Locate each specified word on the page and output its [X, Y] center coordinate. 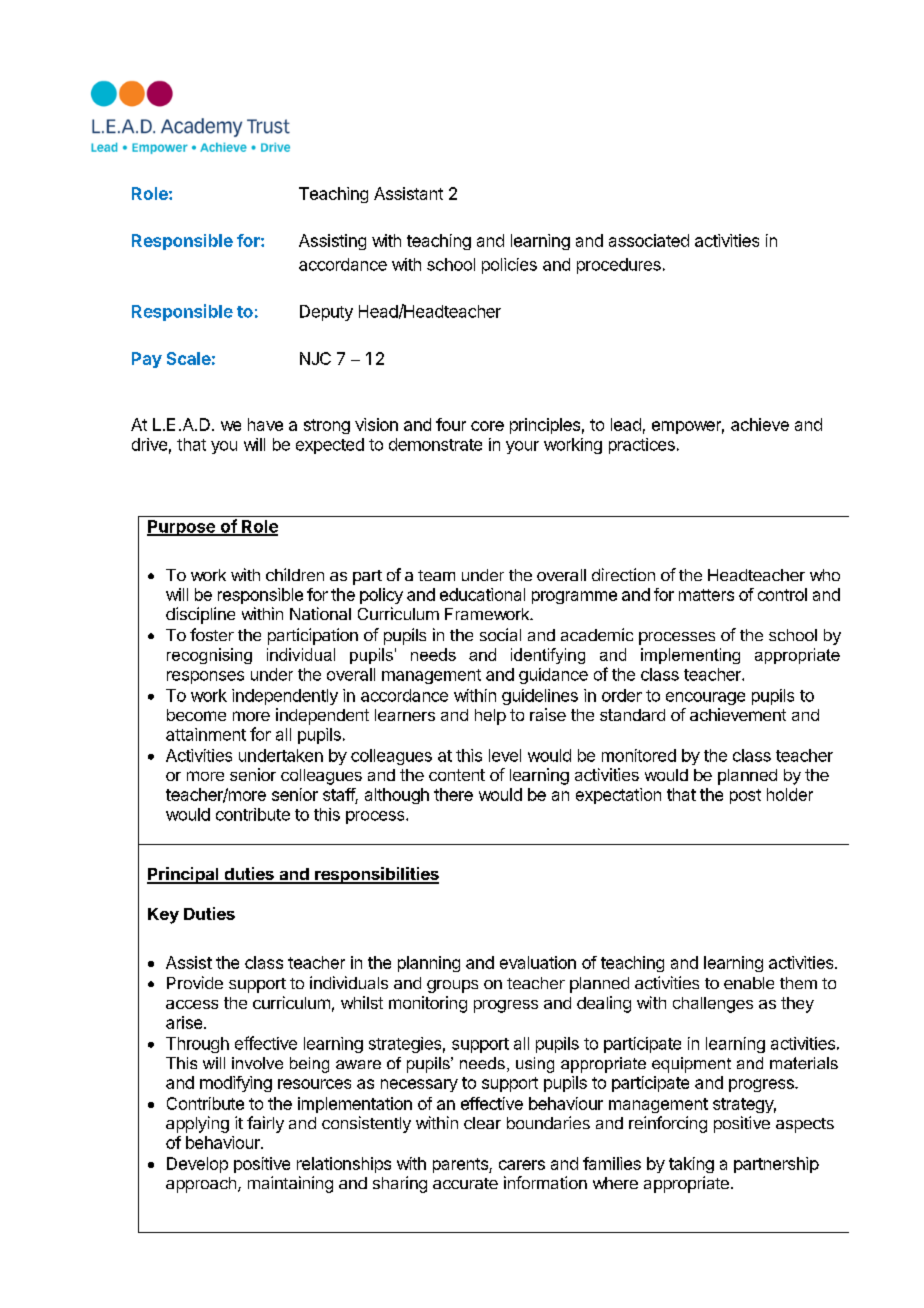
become [196, 715]
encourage [705, 698]
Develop [197, 1165]
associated [649, 240]
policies [509, 266]
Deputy [326, 313]
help [490, 717]
